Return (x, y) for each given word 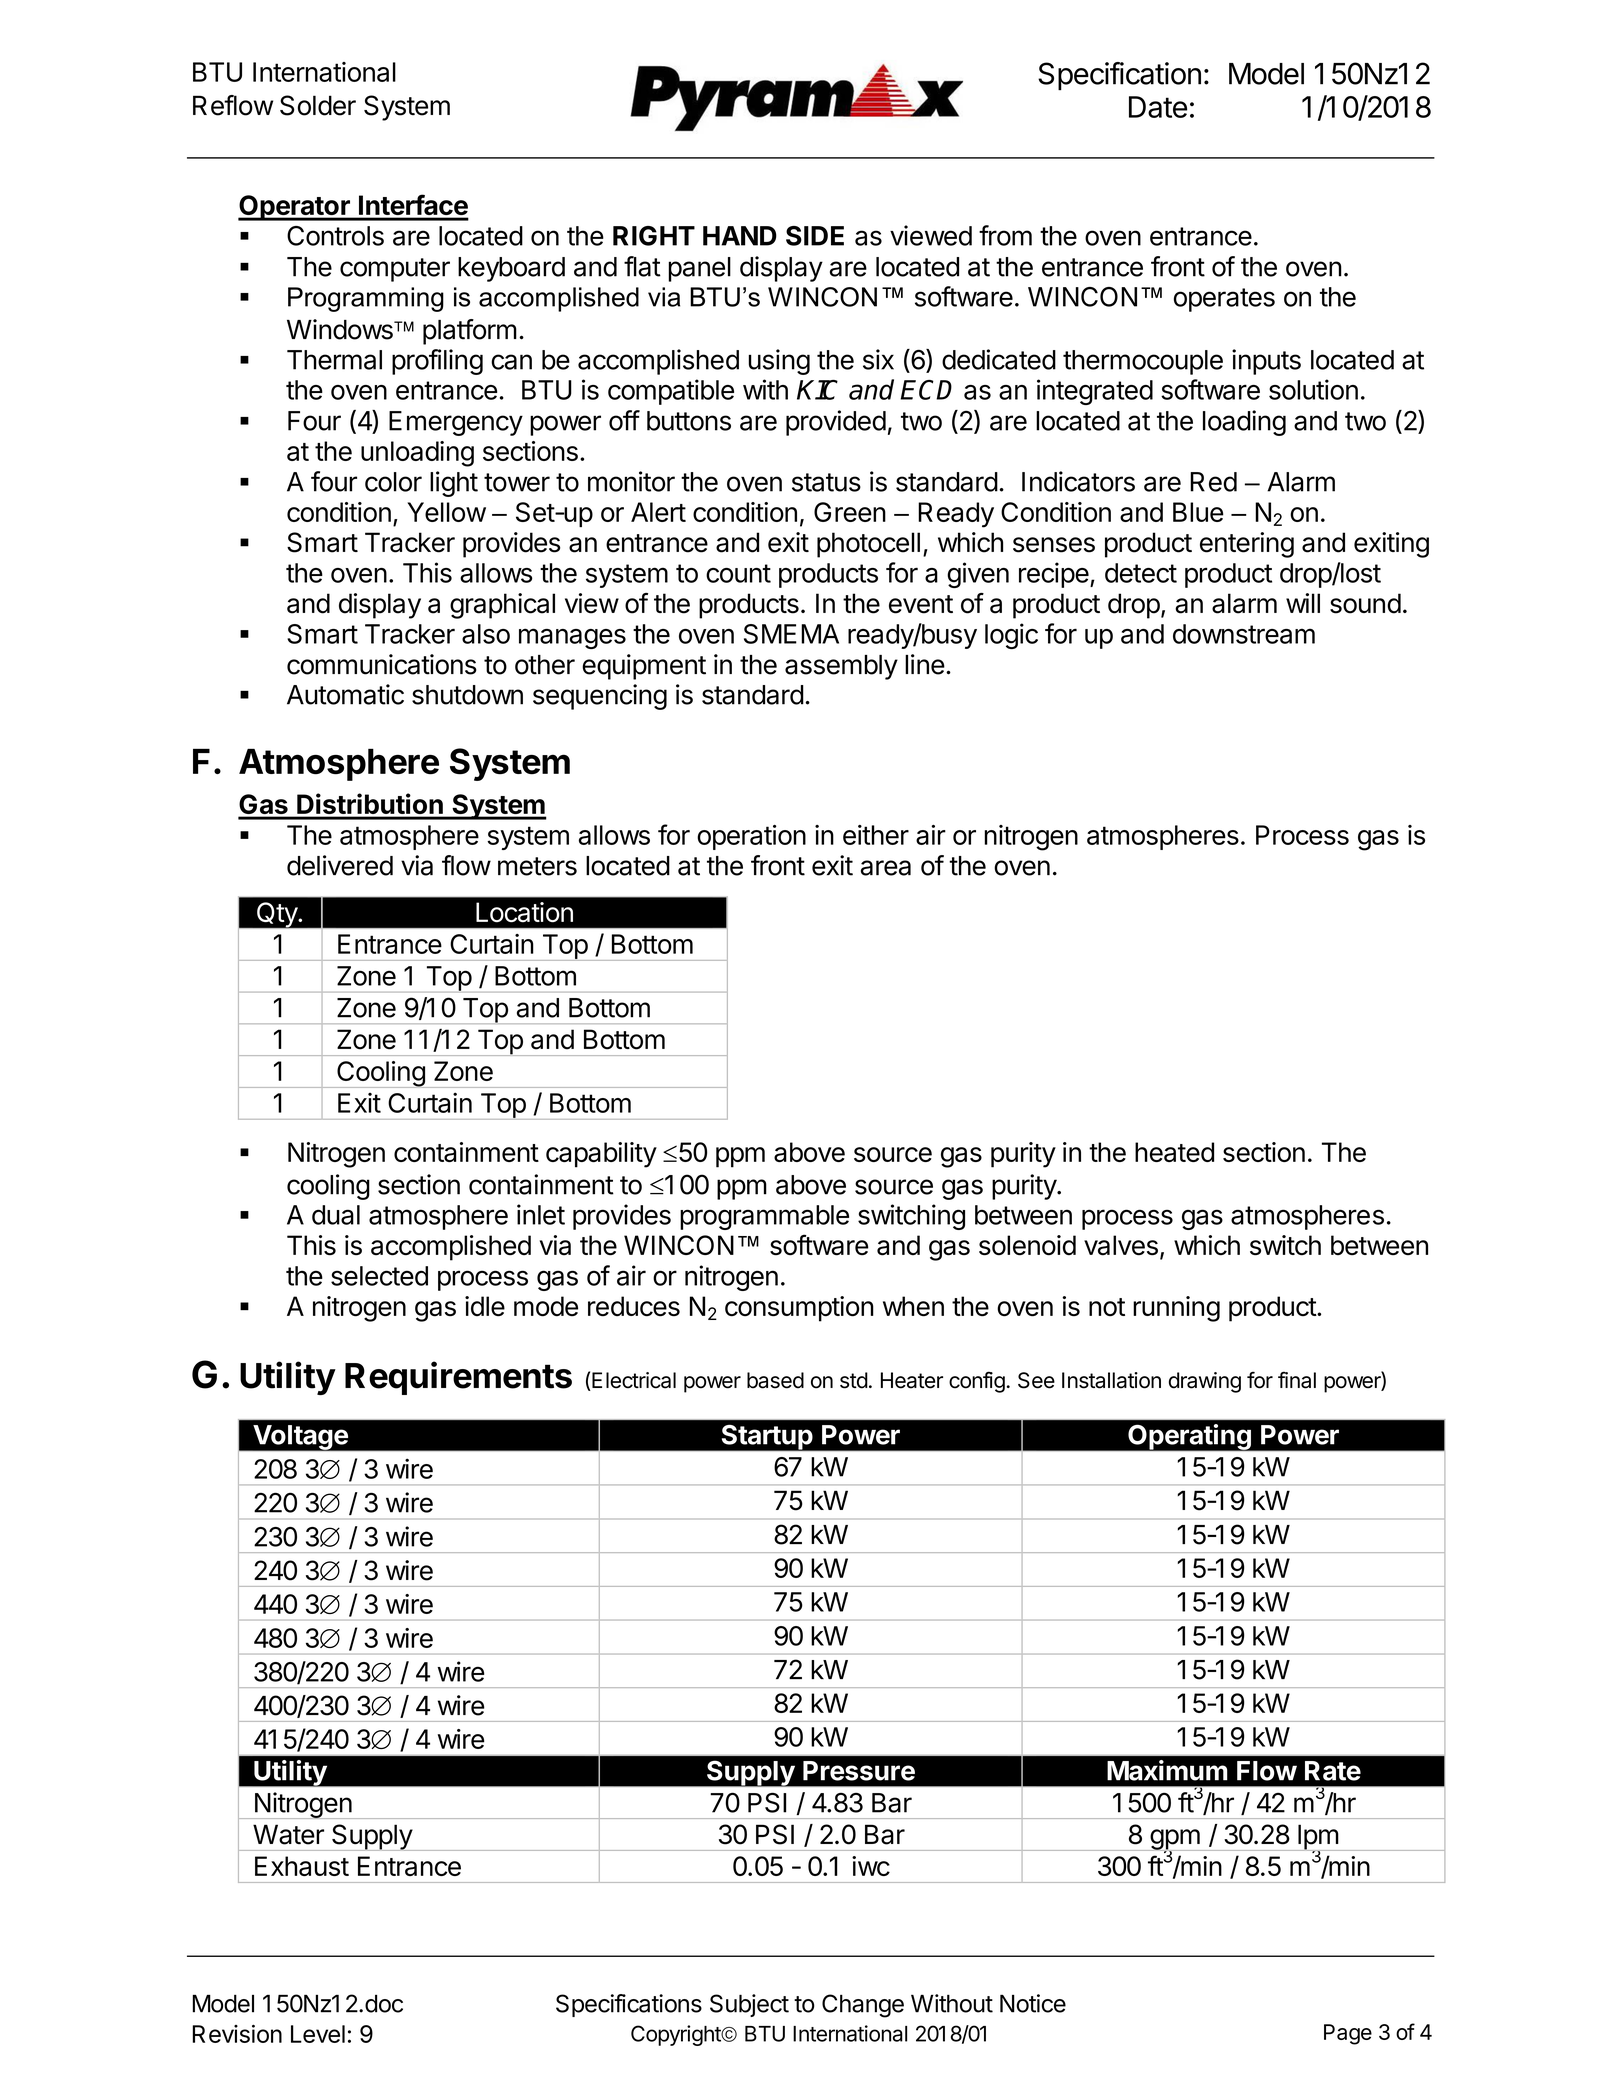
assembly (841, 667)
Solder (318, 105)
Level (318, 2034)
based (775, 1380)
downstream (1244, 634)
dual (336, 1215)
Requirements (458, 1378)
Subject (749, 2005)
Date (1158, 107)
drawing (1205, 1382)
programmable (764, 1217)
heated (1174, 1152)
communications (382, 664)
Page (1348, 2034)
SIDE (815, 236)
